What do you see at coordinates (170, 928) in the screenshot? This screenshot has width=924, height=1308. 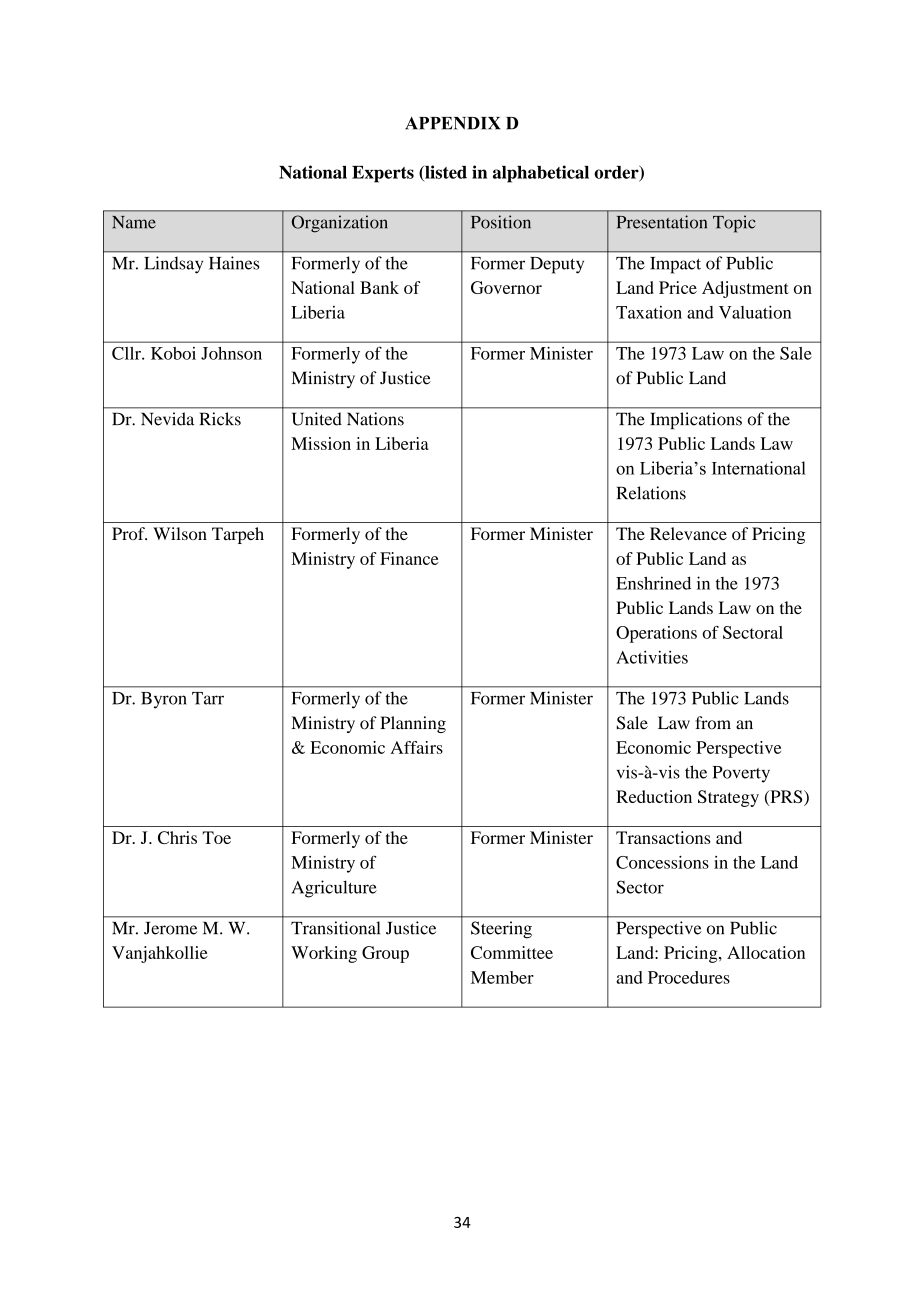 I see `Jerome` at bounding box center [170, 928].
